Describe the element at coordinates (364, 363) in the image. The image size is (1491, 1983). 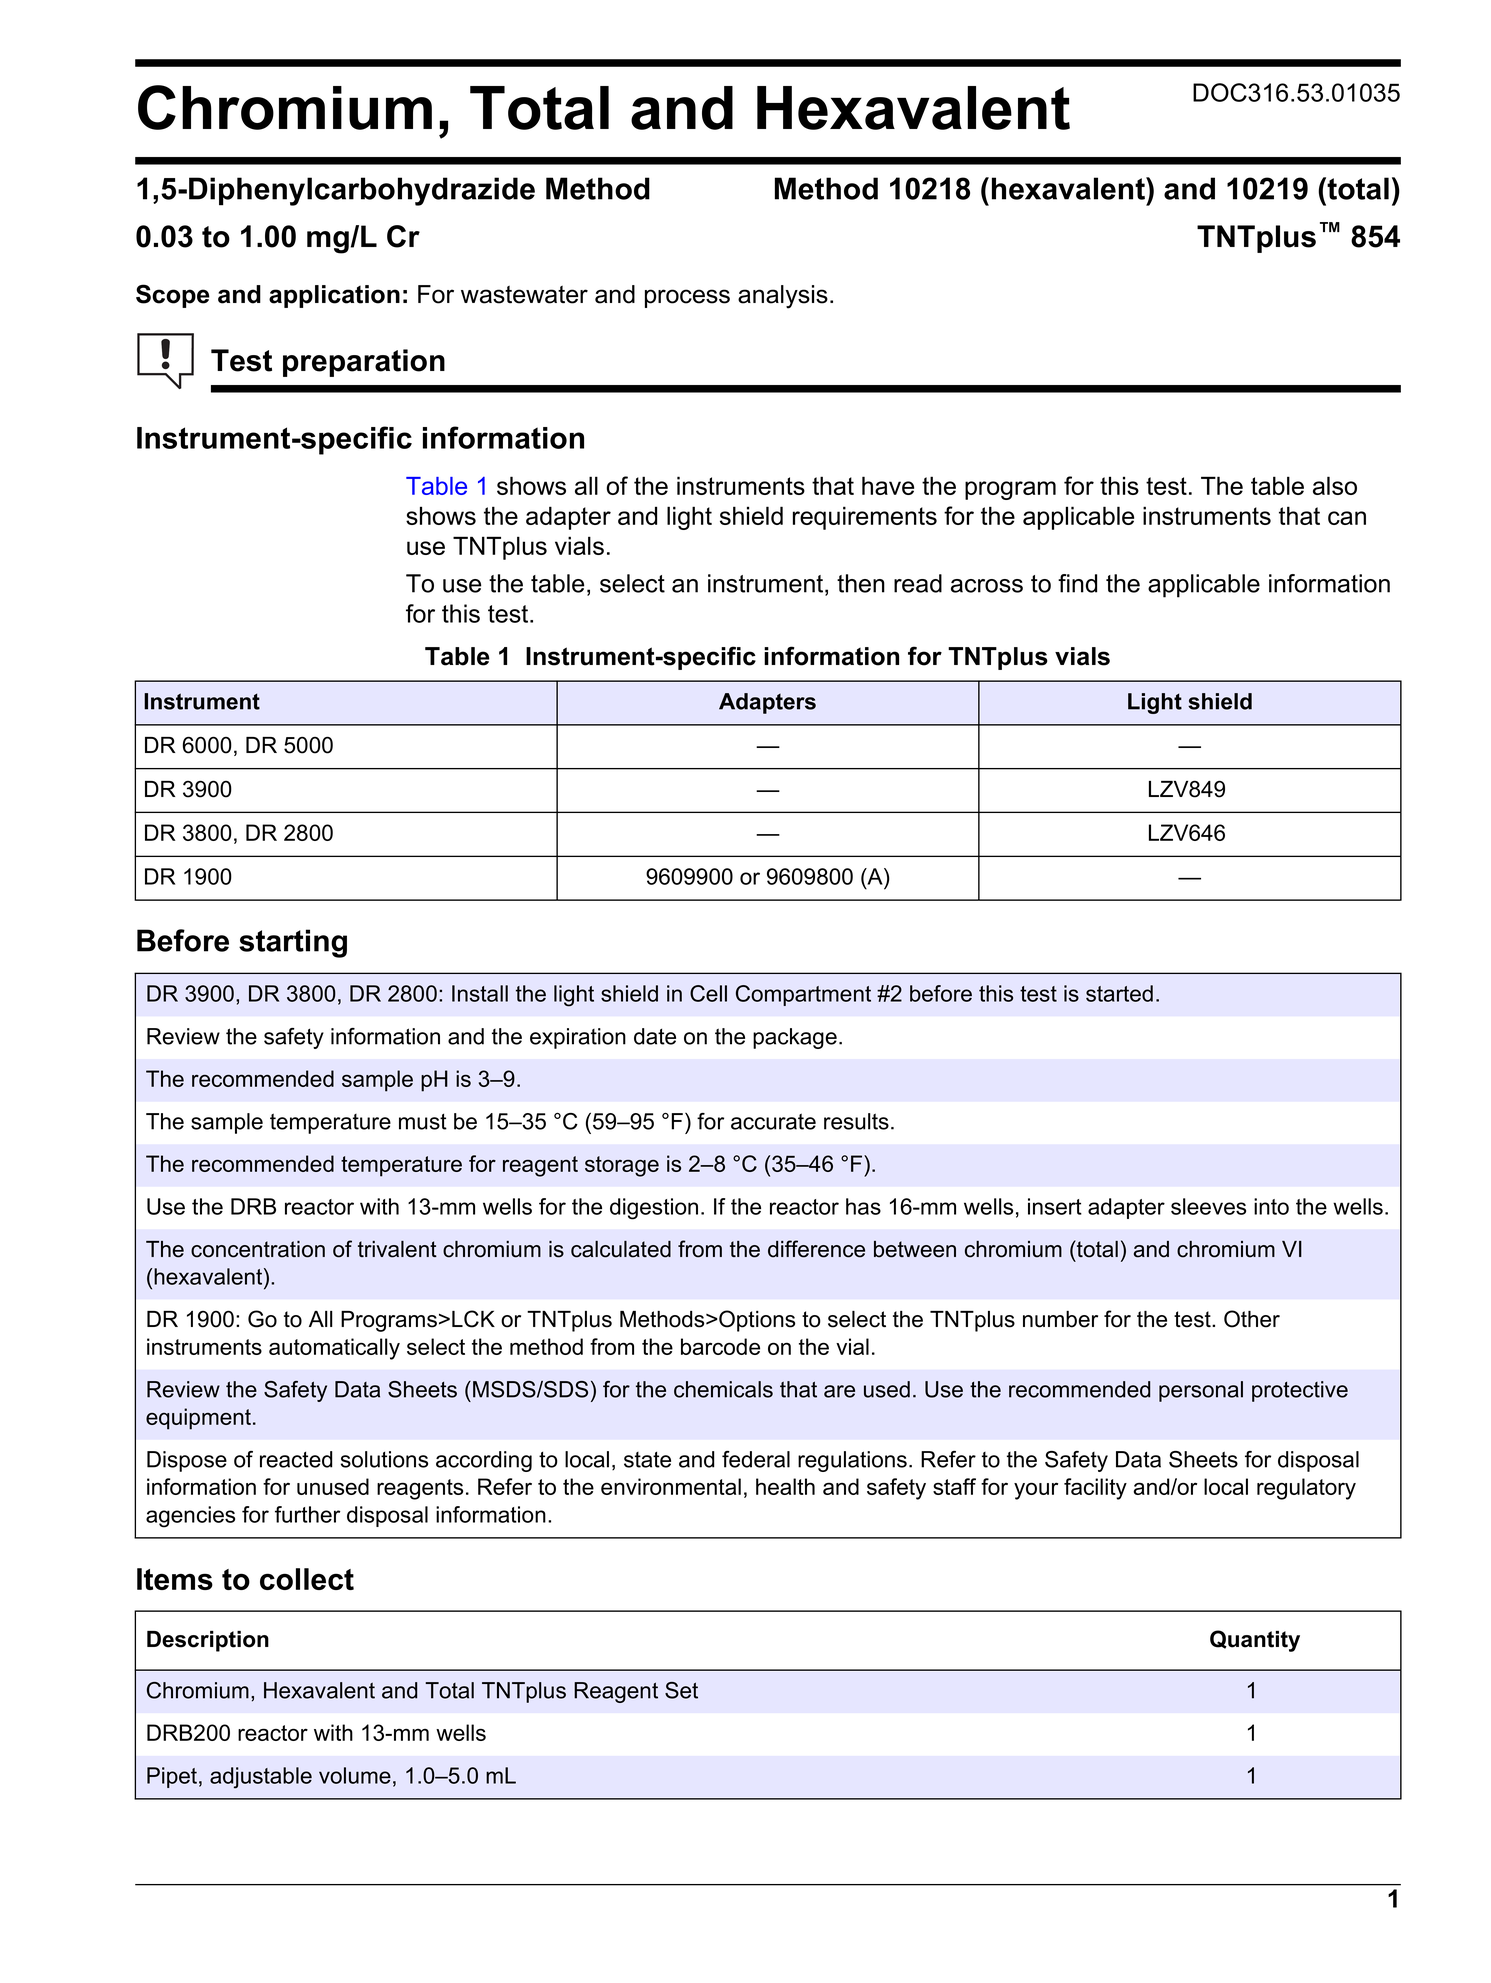
I see `preparation` at that location.
